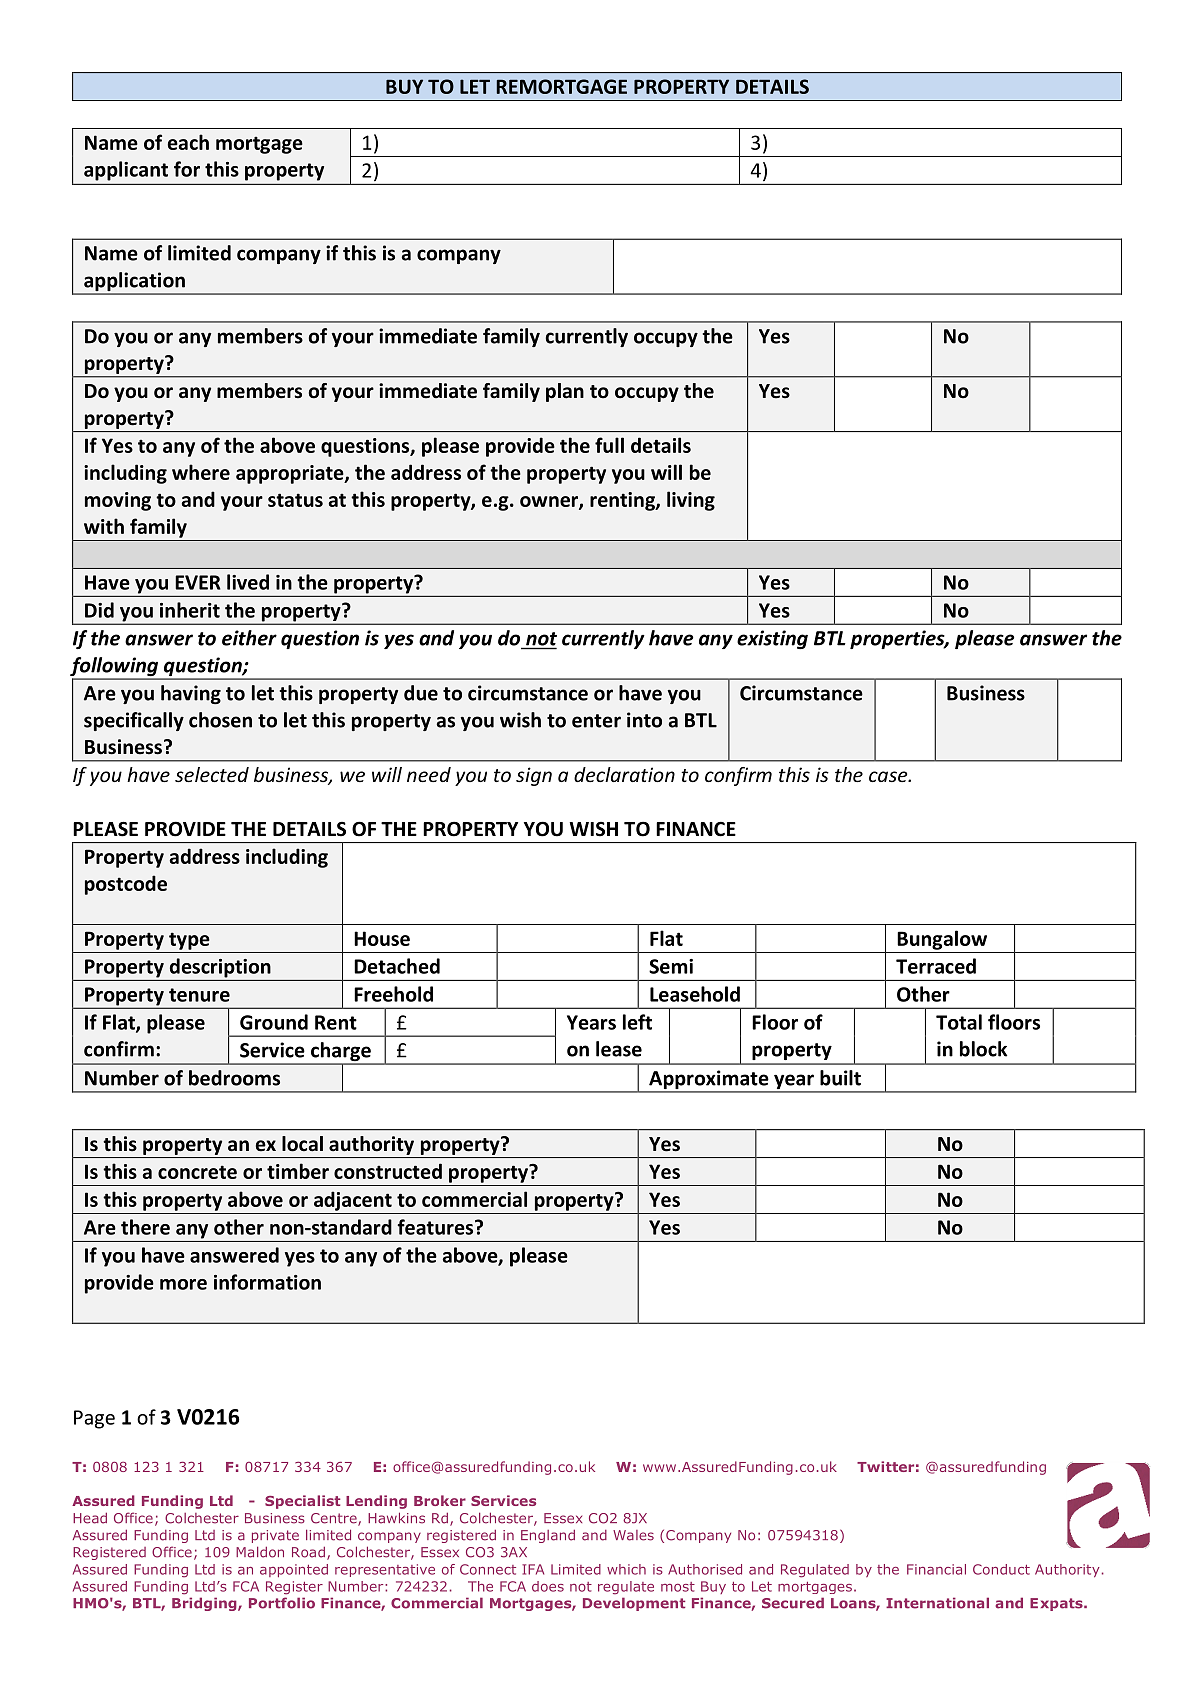  Describe the element at coordinates (234, 1078) in the screenshot. I see `bedrooms` at that location.
